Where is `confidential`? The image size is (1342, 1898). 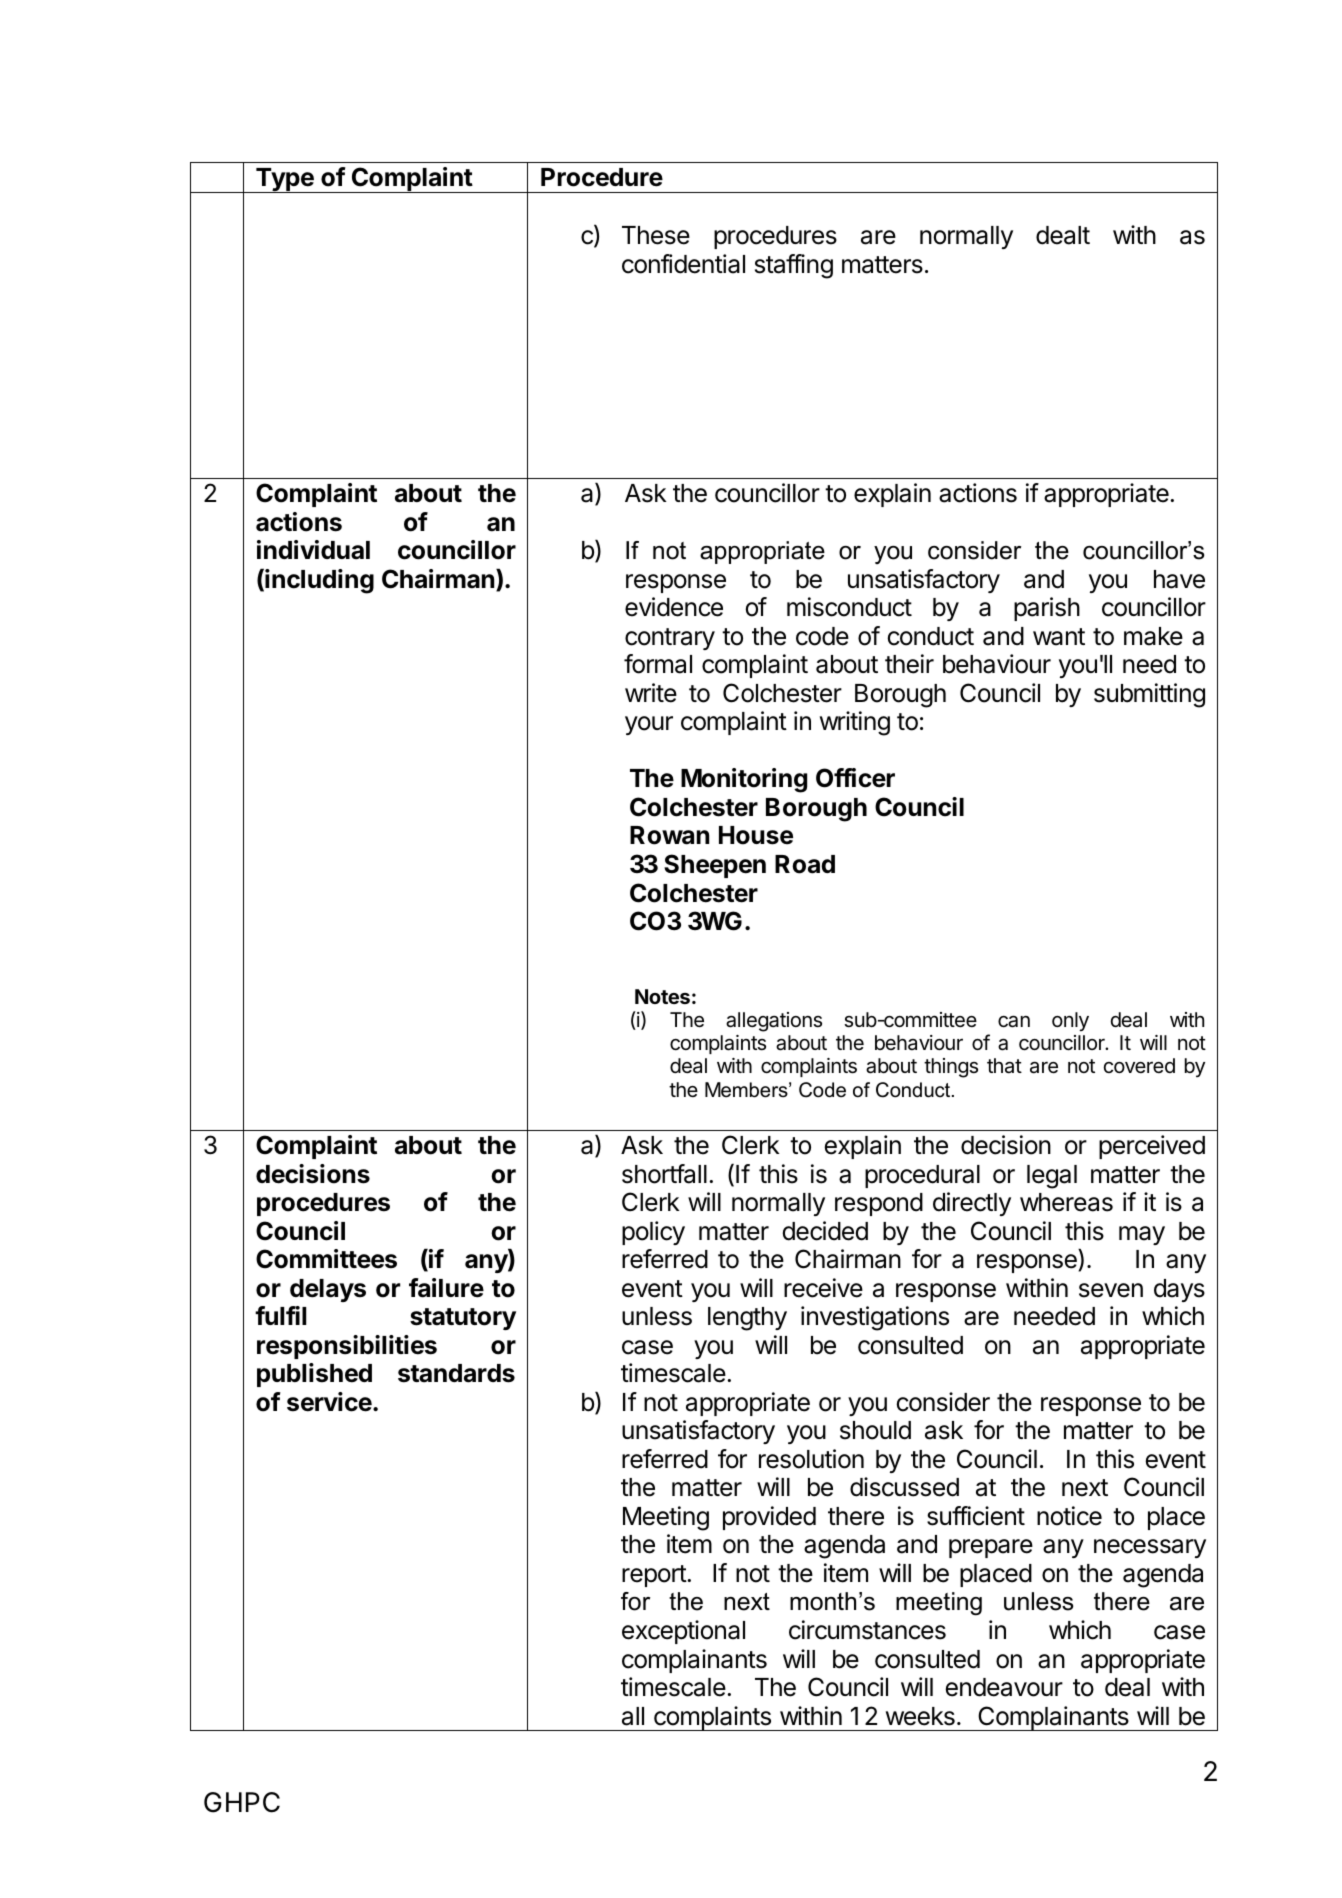
confidential is located at coordinates (683, 264).
